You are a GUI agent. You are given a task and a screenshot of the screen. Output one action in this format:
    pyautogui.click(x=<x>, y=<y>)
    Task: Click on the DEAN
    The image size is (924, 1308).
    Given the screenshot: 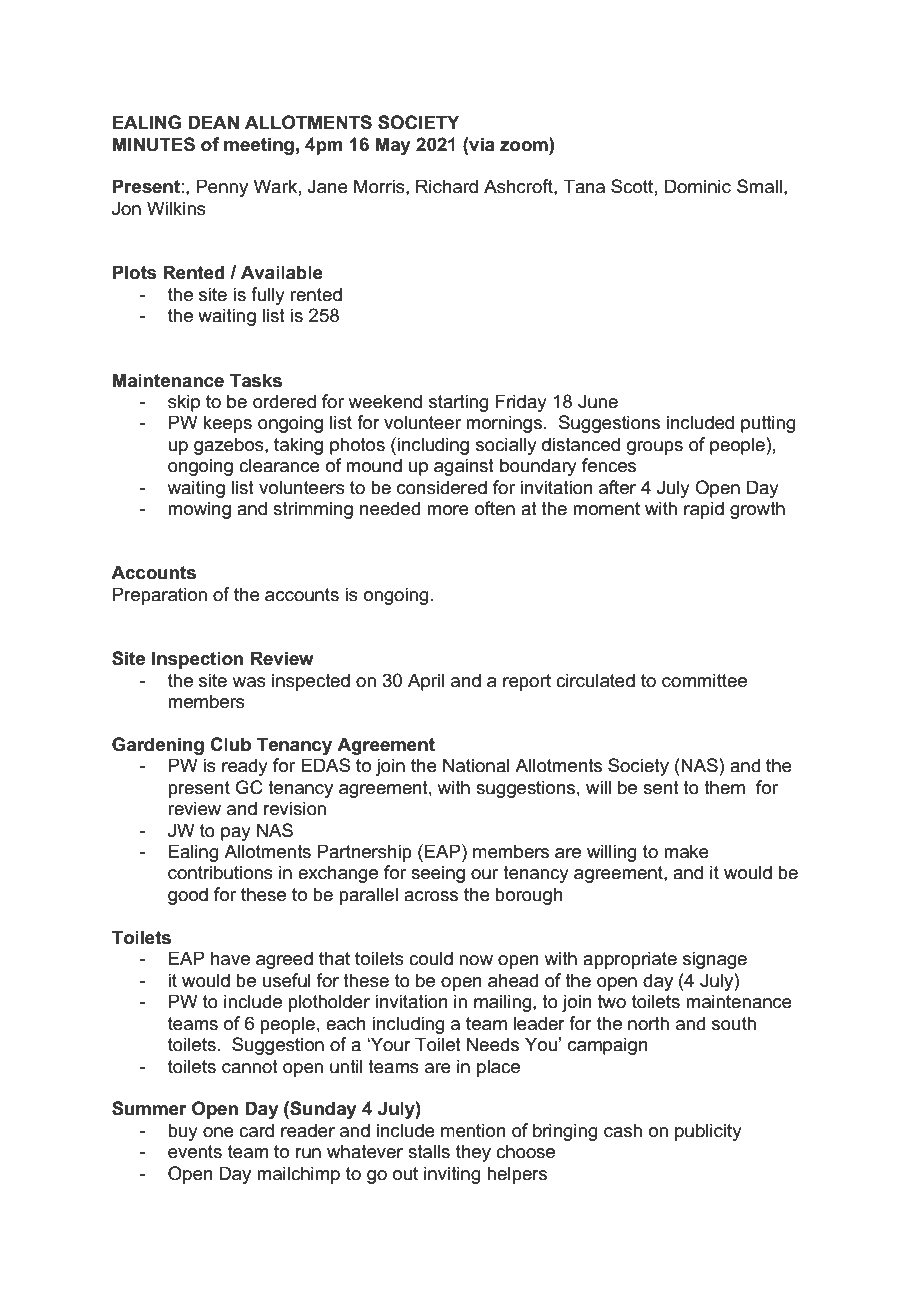 What is the action you would take?
    pyautogui.click(x=213, y=122)
